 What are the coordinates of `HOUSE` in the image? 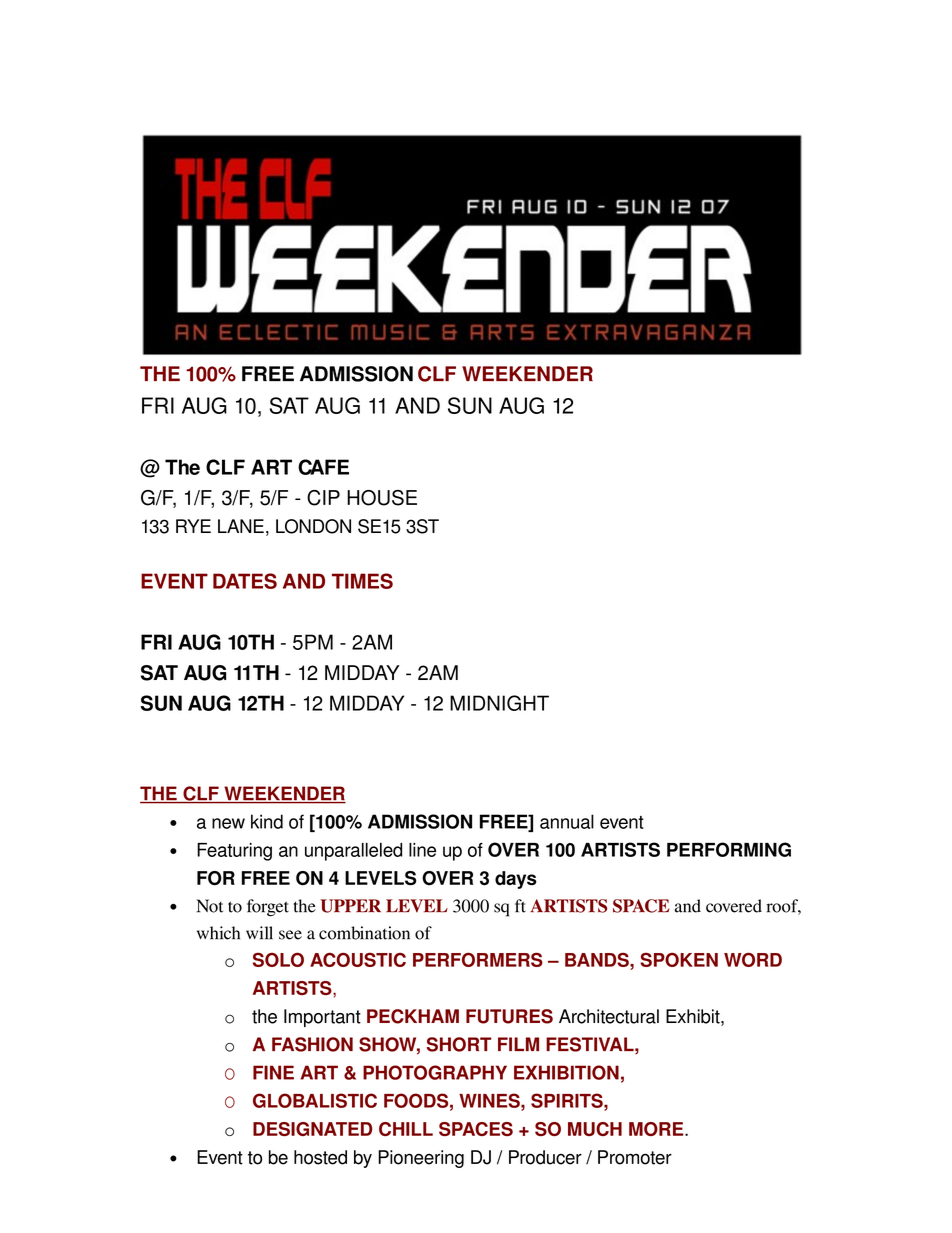 It's located at (382, 498).
